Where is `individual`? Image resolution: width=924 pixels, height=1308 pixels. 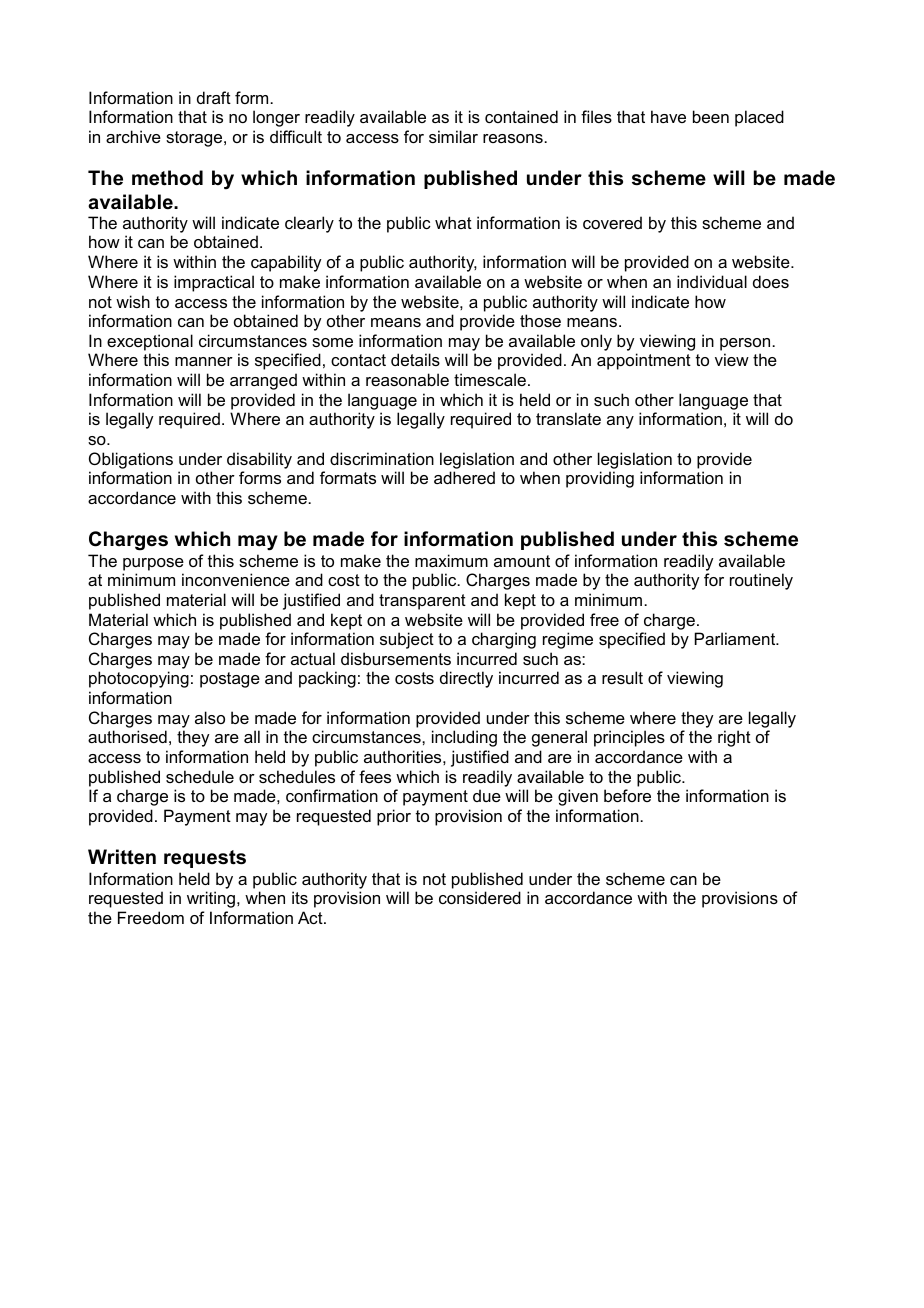
individual is located at coordinates (712, 281).
